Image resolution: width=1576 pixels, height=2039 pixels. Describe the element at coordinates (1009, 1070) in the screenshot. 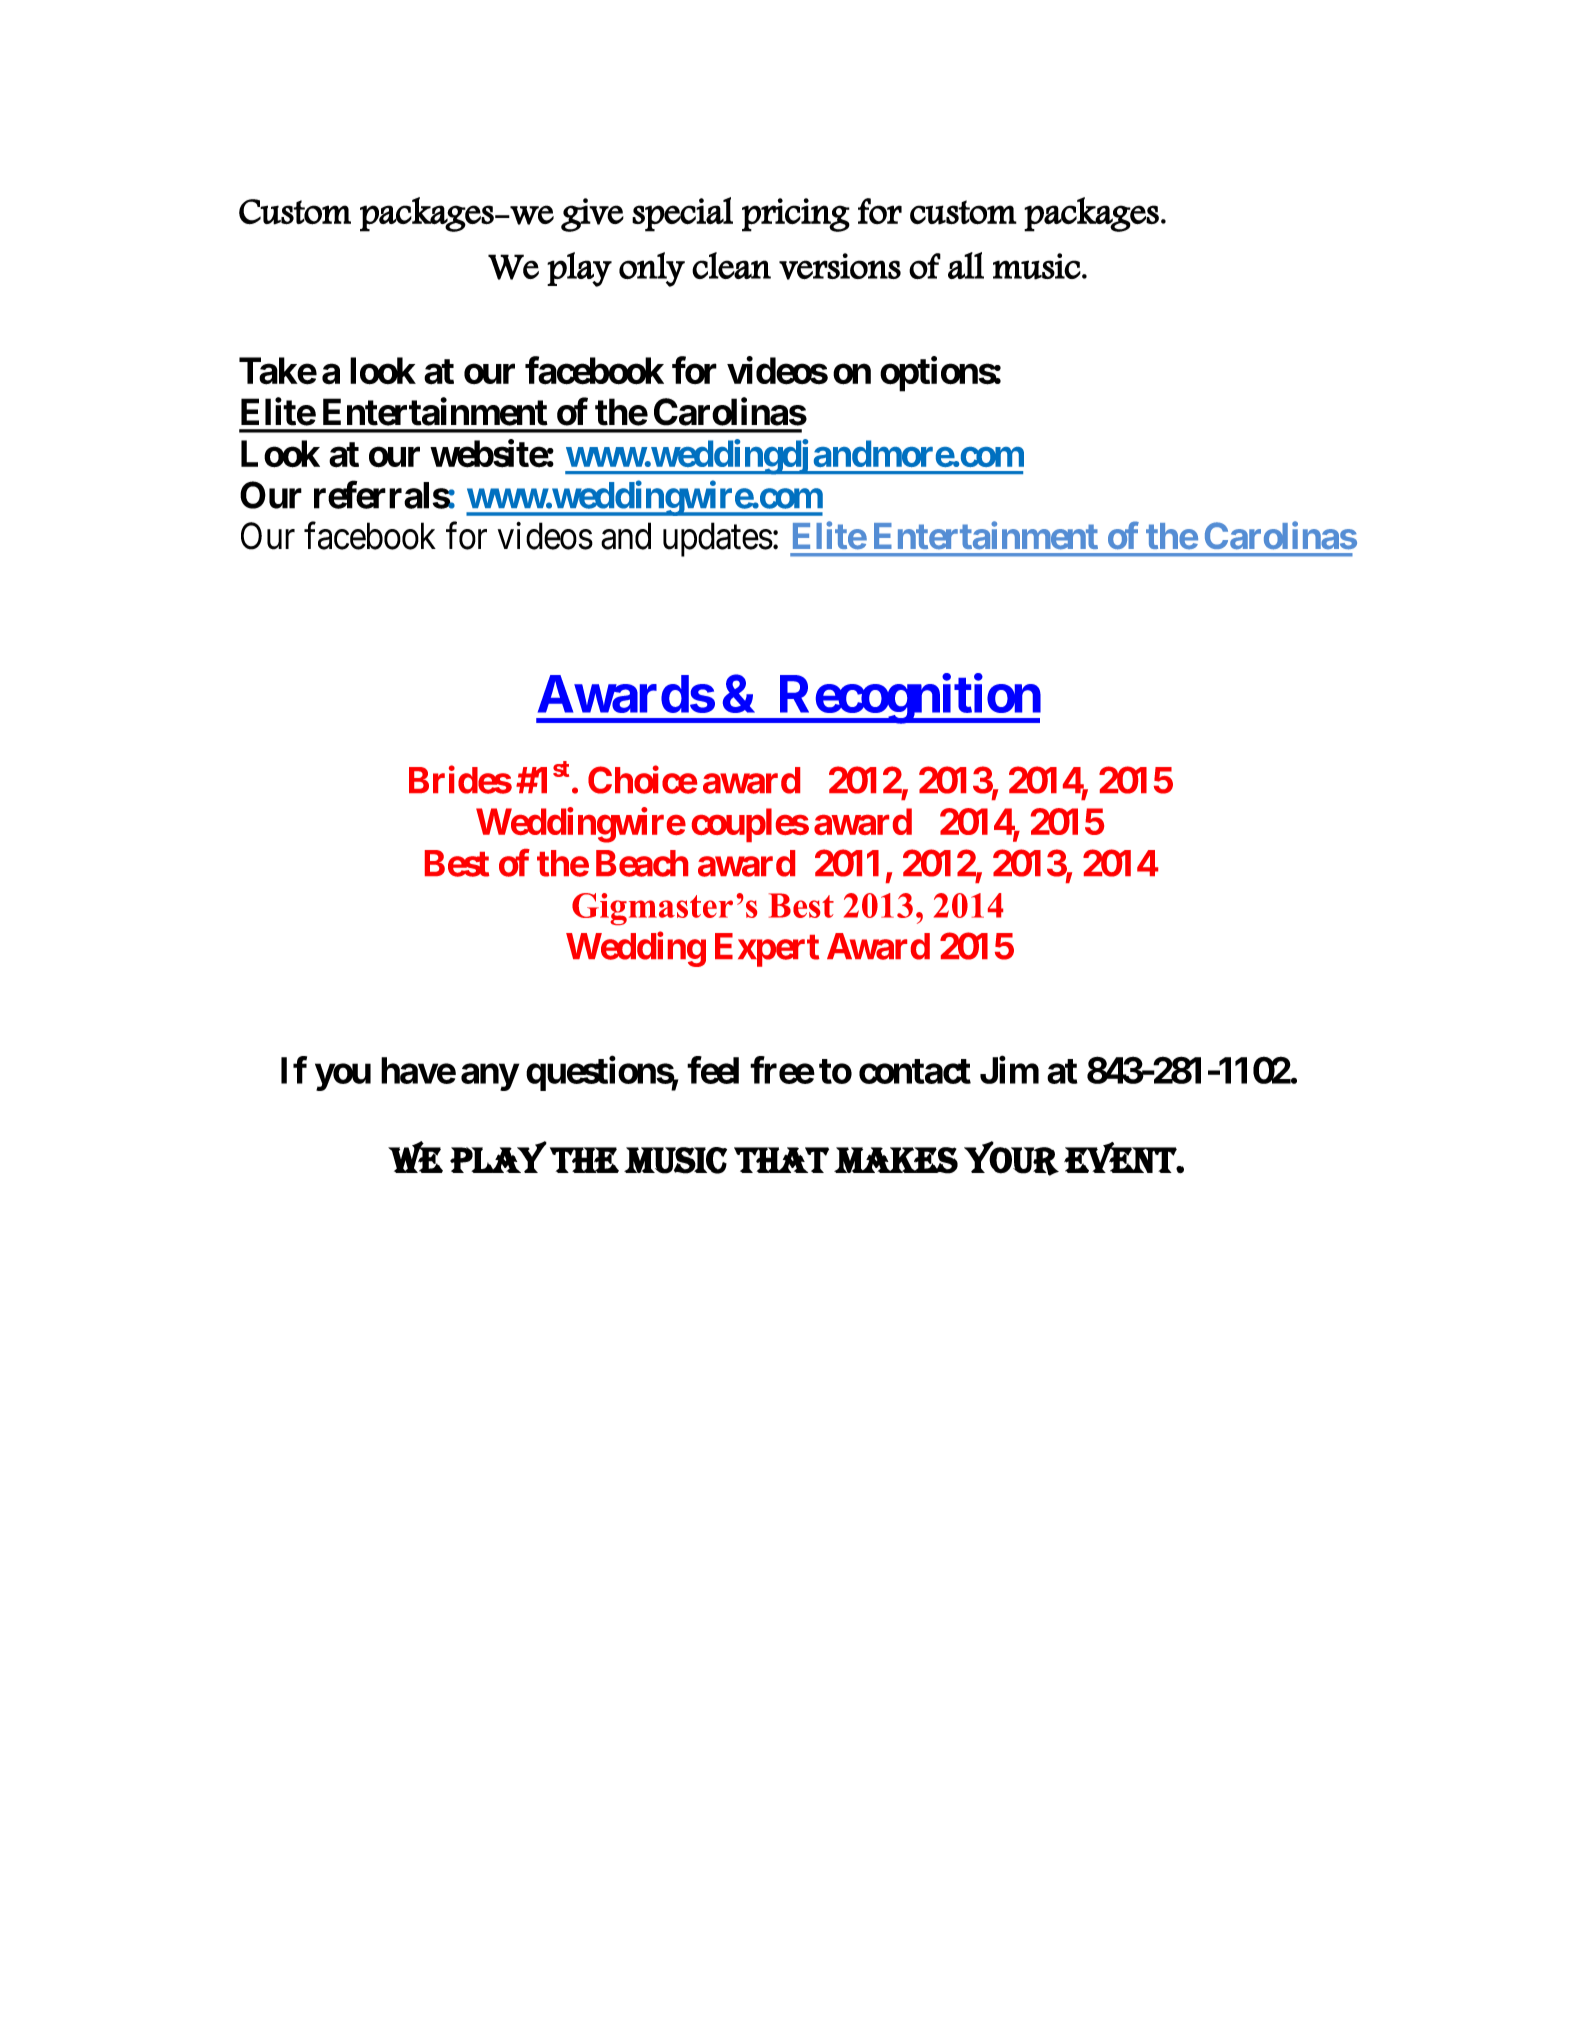

I see `Jim` at that location.
